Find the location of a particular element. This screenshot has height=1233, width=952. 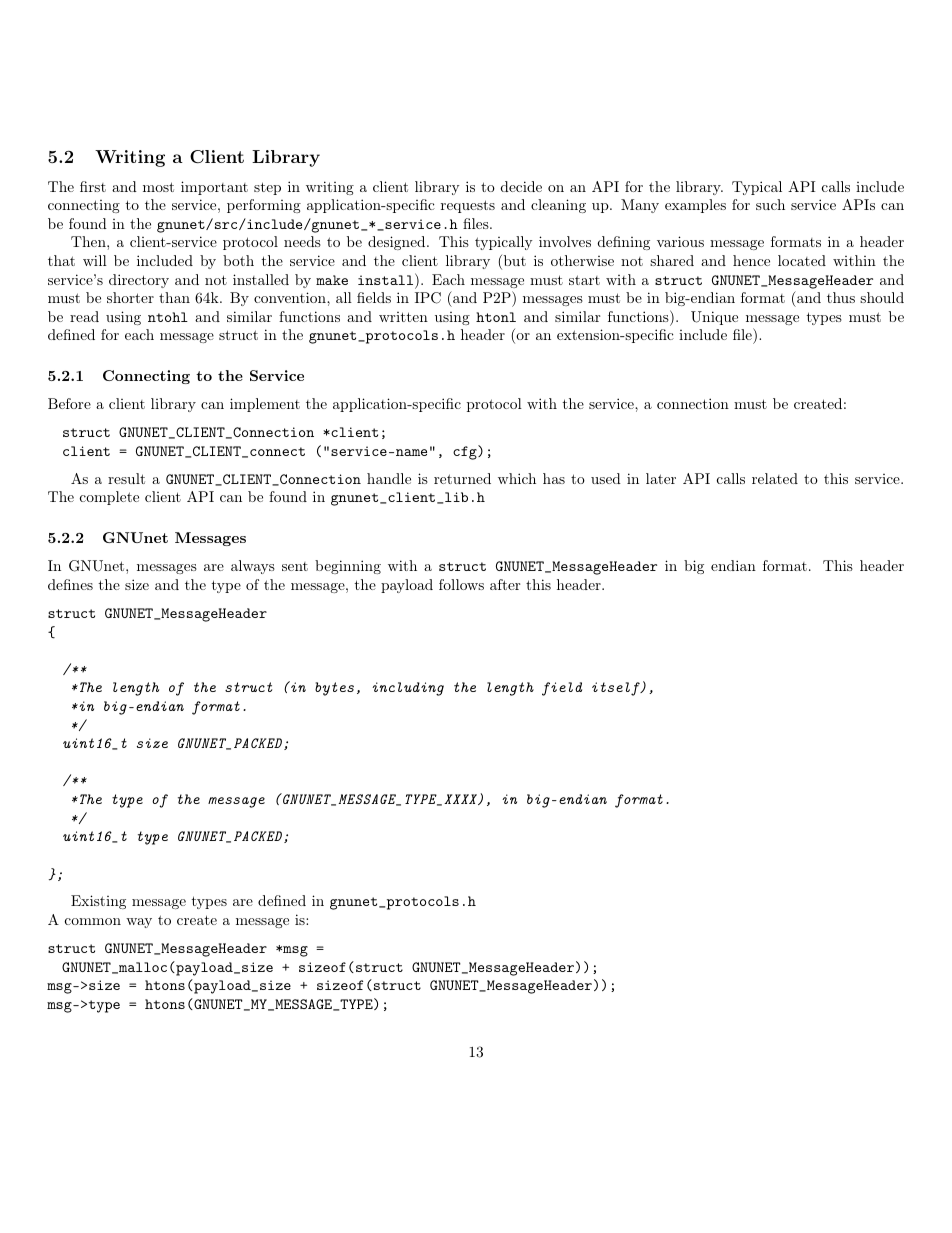

common is located at coordinates (93, 921).
